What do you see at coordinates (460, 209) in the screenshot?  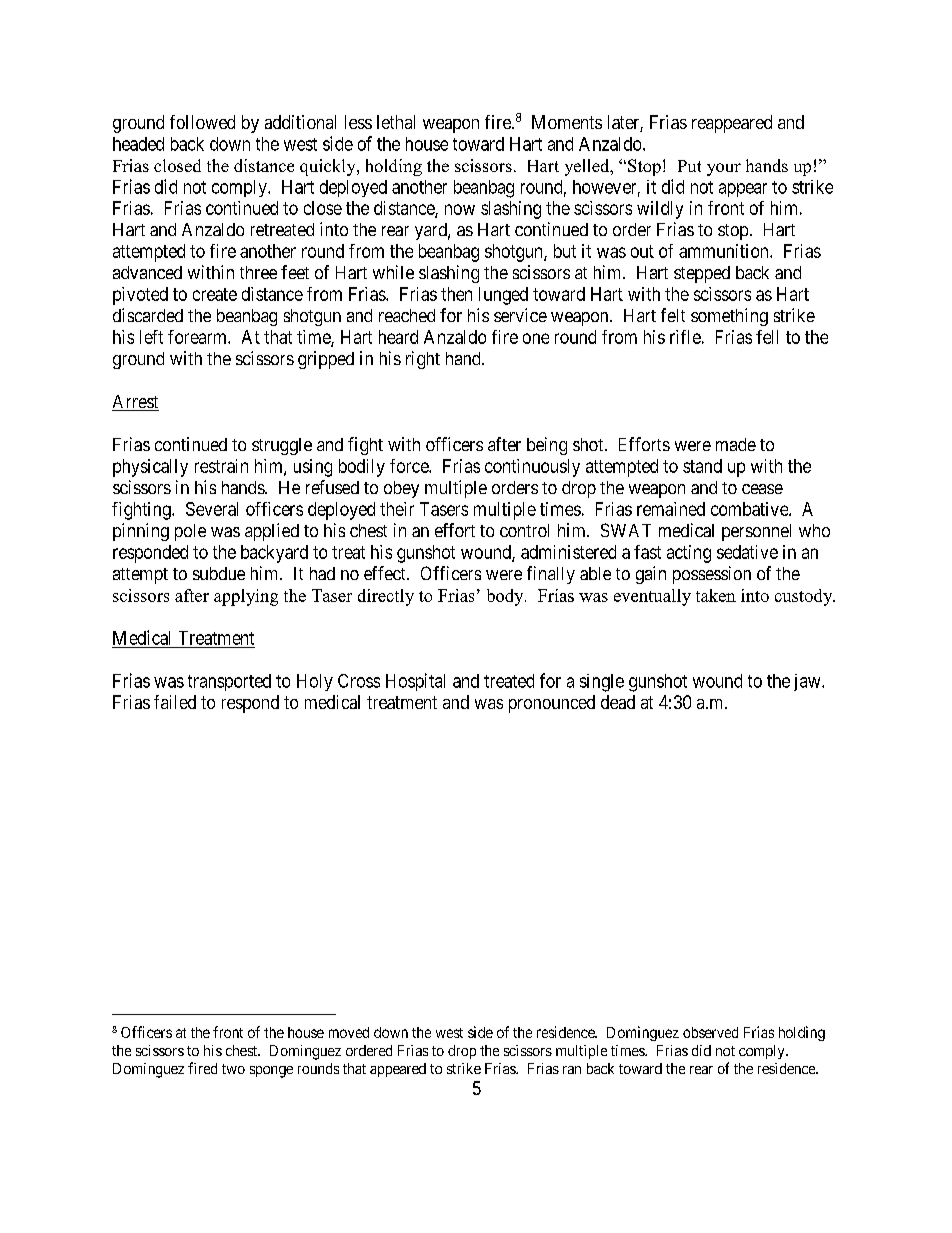 I see `now` at bounding box center [460, 209].
